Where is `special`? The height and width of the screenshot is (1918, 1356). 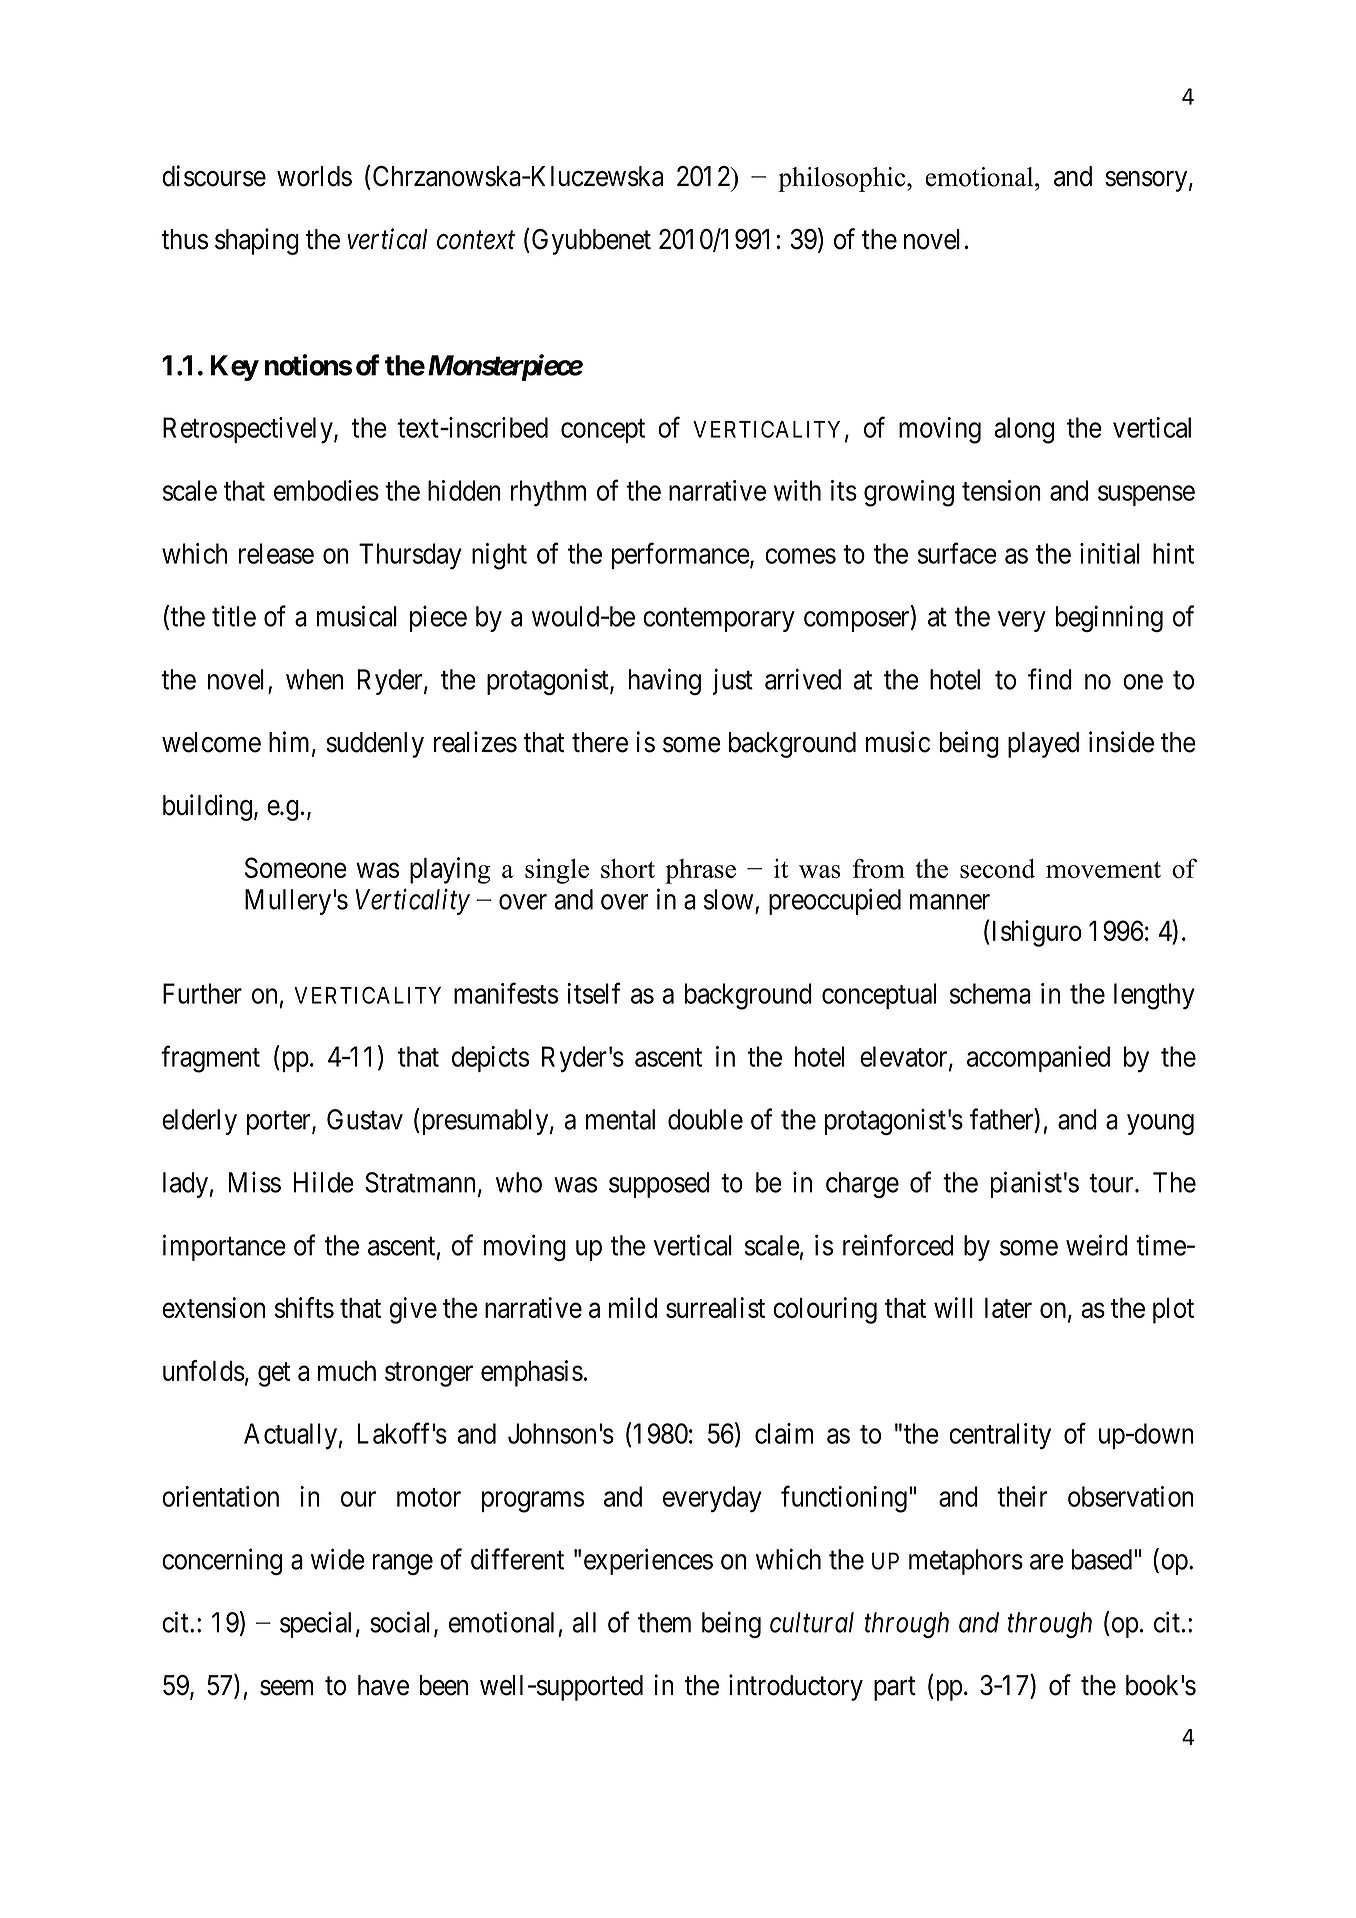 special is located at coordinates (315, 1624).
